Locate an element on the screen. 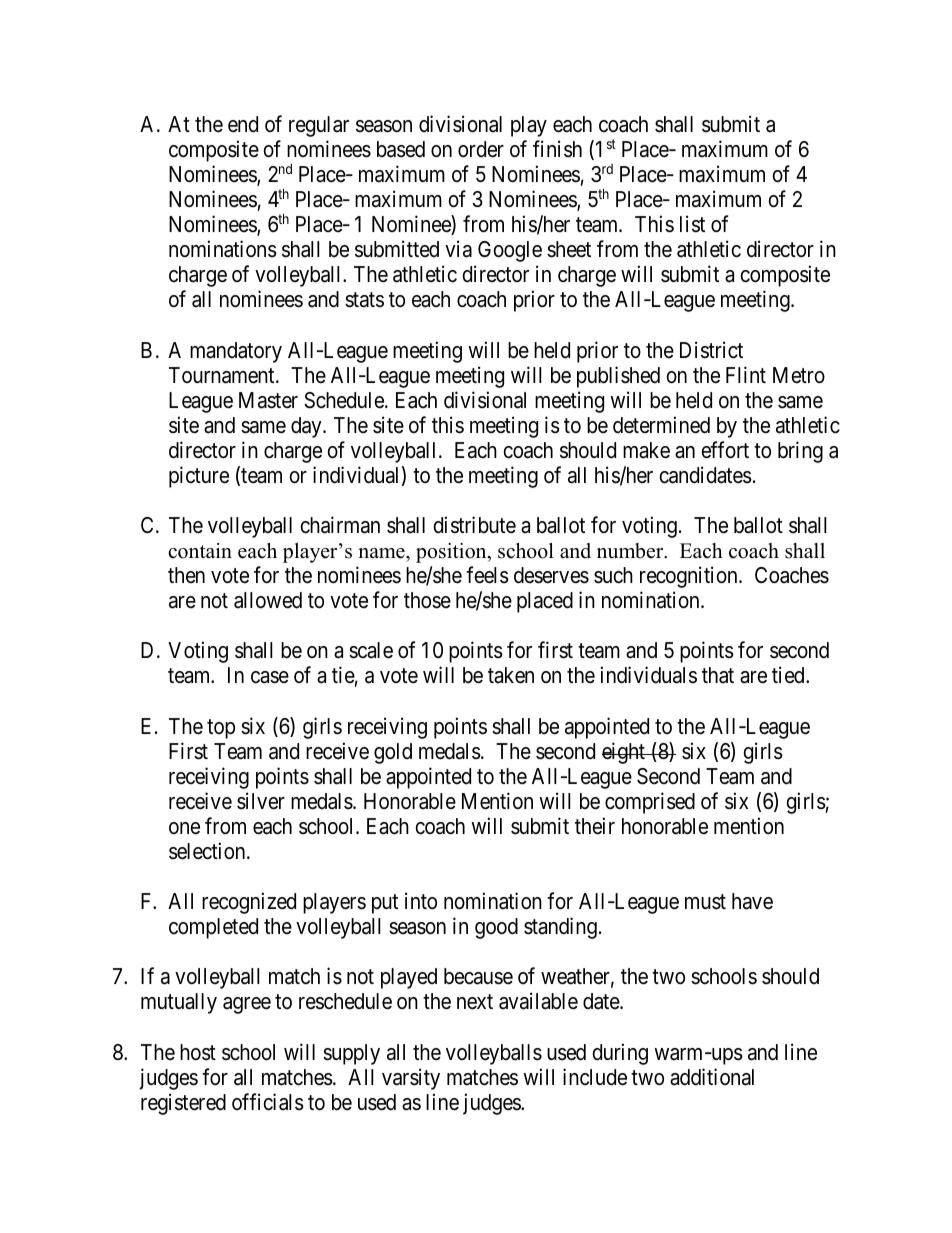  gold is located at coordinates (393, 753).
